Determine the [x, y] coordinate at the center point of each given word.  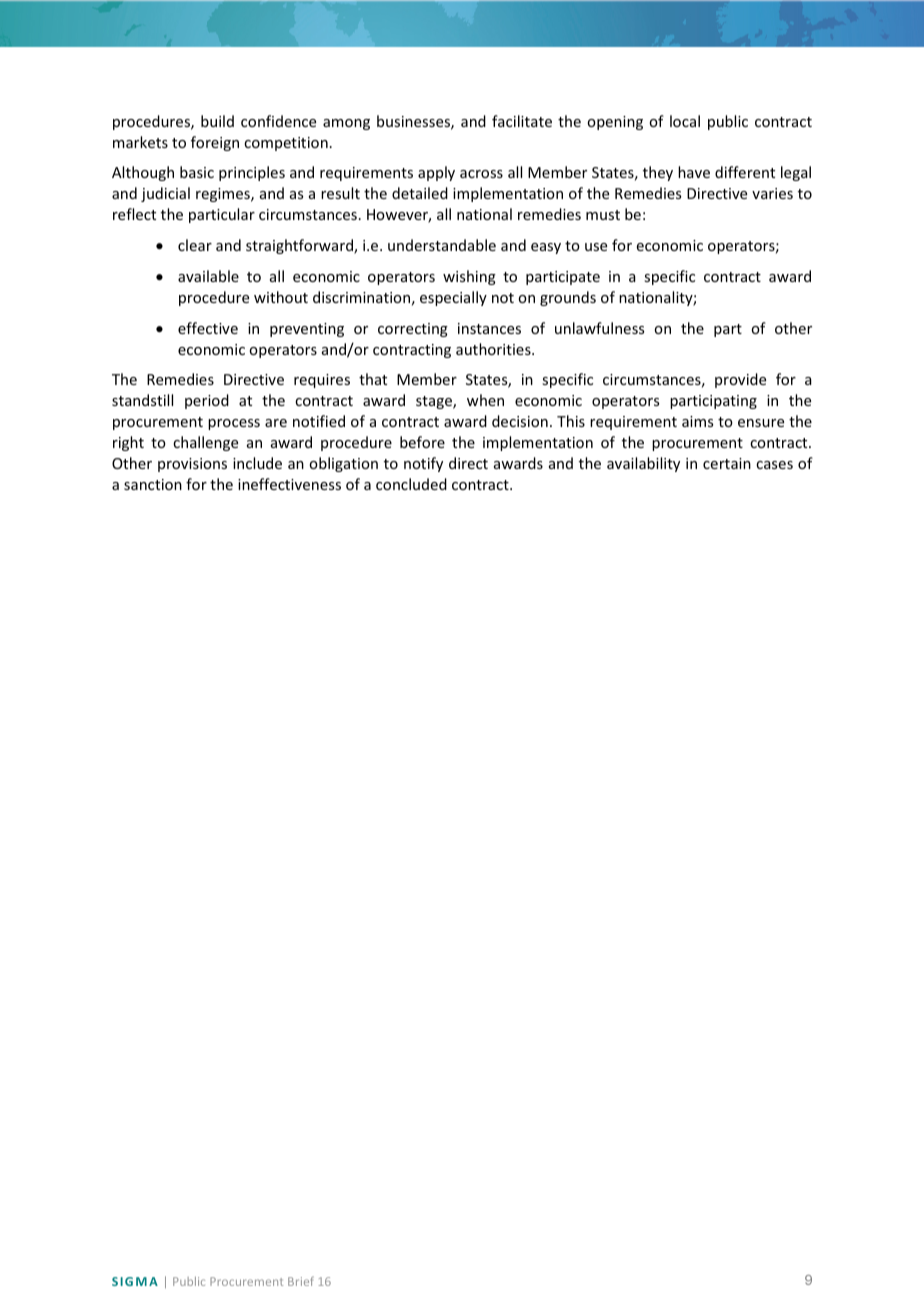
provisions [192, 465]
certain [727, 463]
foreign [215, 143]
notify [423, 464]
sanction [153, 484]
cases [774, 465]
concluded [411, 484]
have [694, 172]
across [481, 174]
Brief [301, 1281]
